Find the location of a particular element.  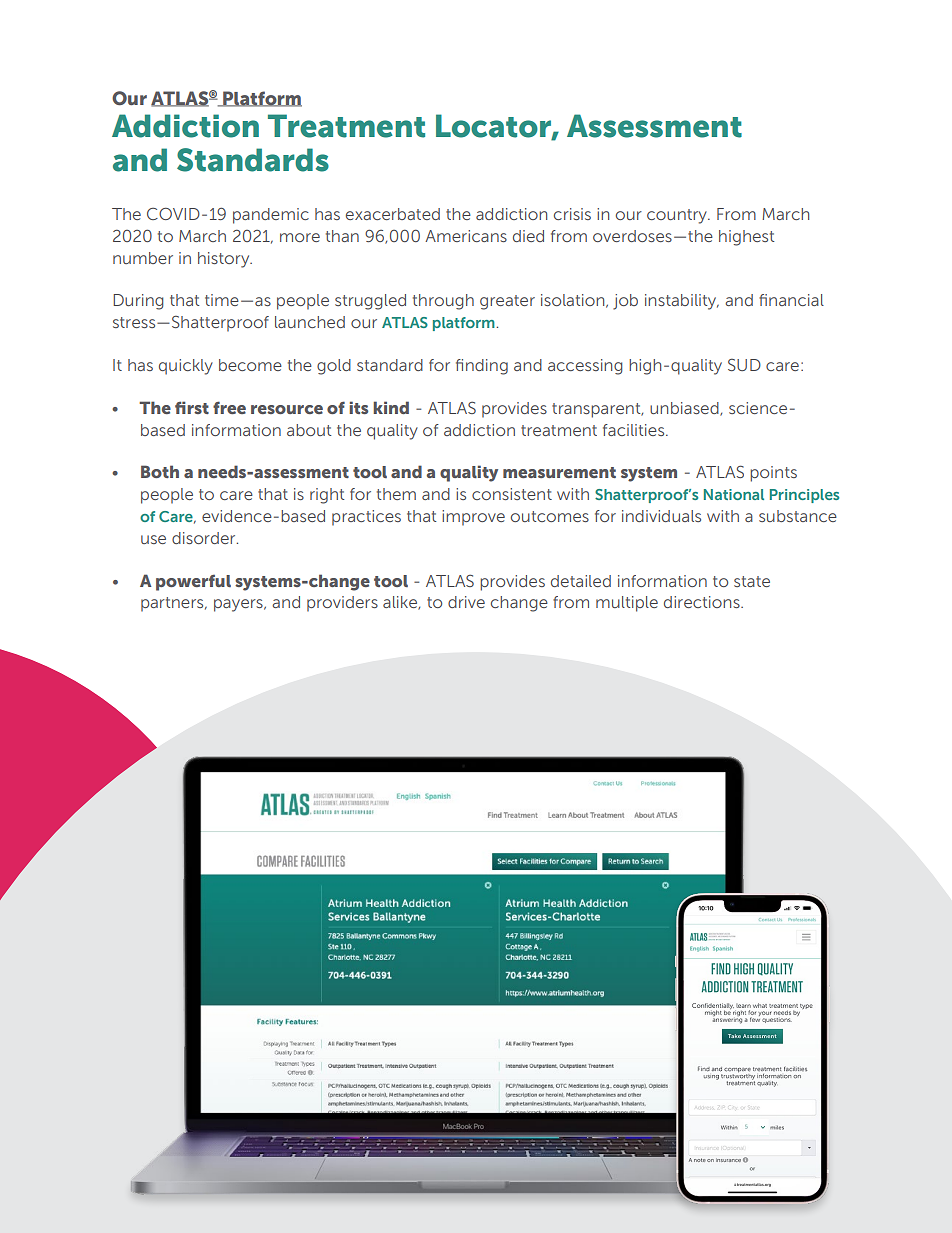

SUD is located at coordinates (744, 364).
